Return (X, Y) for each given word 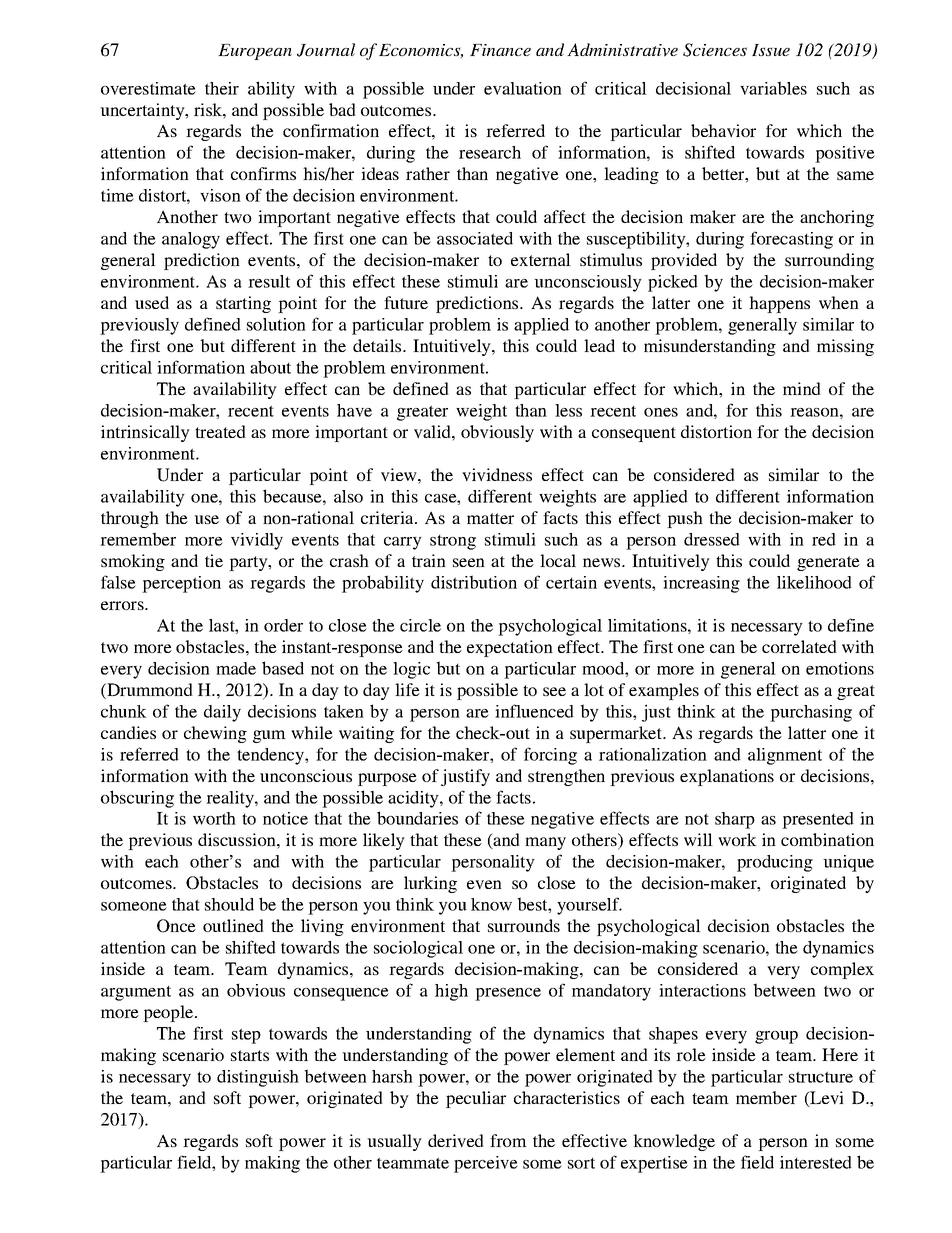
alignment (785, 756)
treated (220, 431)
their (222, 88)
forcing (550, 756)
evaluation (523, 88)
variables (773, 88)
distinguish (258, 1078)
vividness (497, 474)
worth (214, 818)
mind (802, 388)
